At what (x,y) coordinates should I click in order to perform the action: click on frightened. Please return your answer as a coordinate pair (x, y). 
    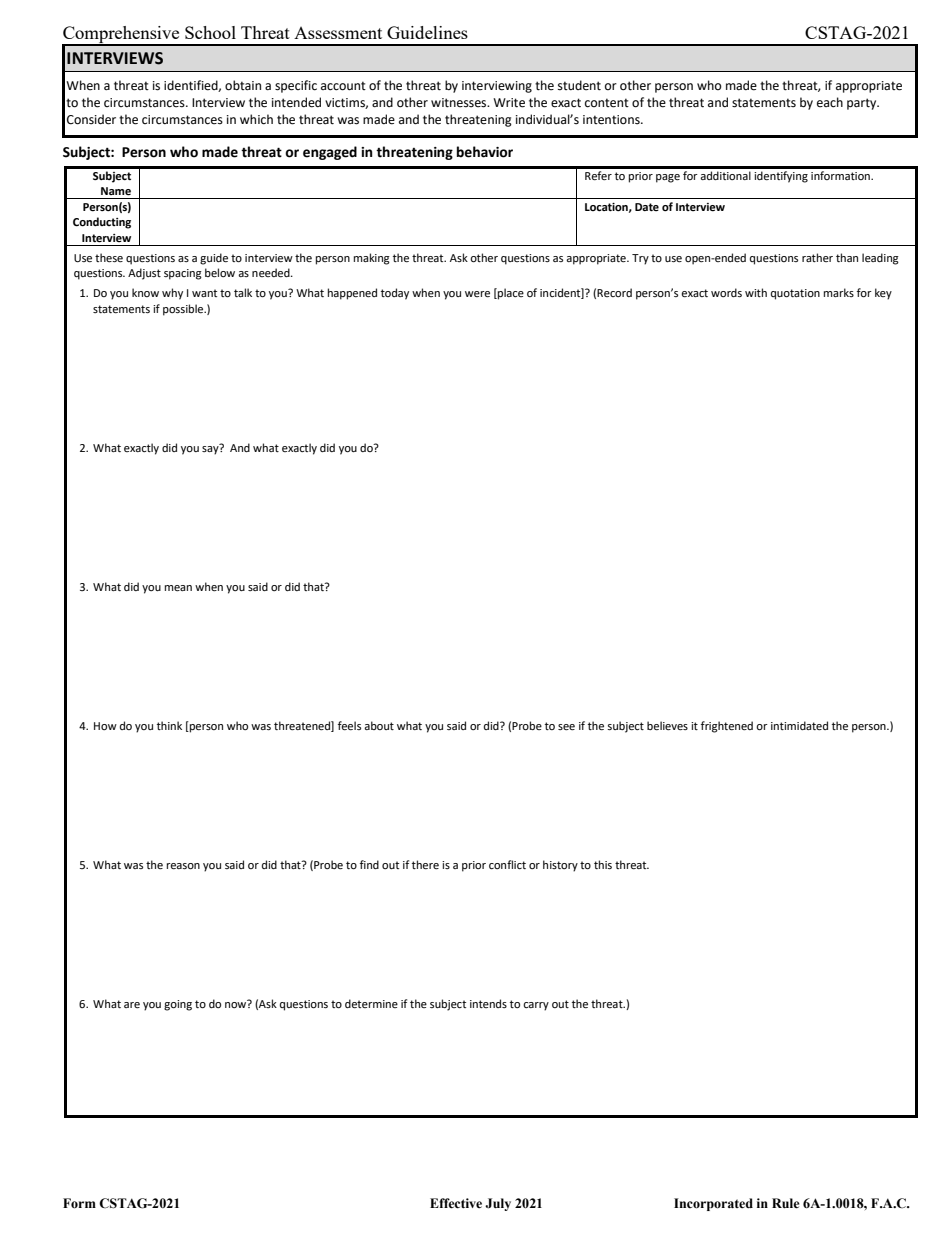
    Looking at the image, I should click on (727, 727).
